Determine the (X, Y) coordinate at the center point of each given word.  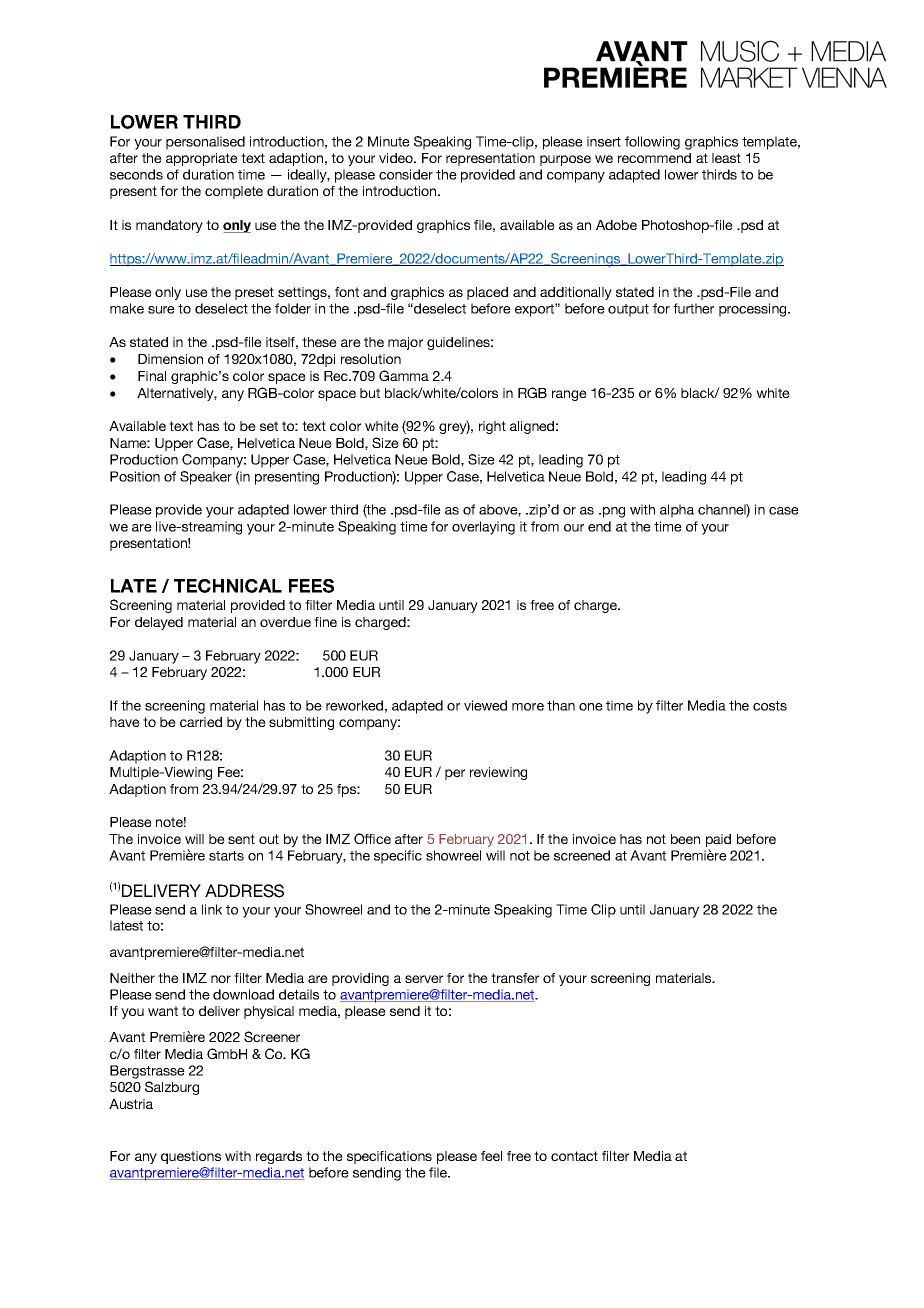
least (726, 158)
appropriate (202, 159)
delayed (159, 623)
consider (406, 174)
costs (770, 706)
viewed (485, 705)
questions (191, 1157)
